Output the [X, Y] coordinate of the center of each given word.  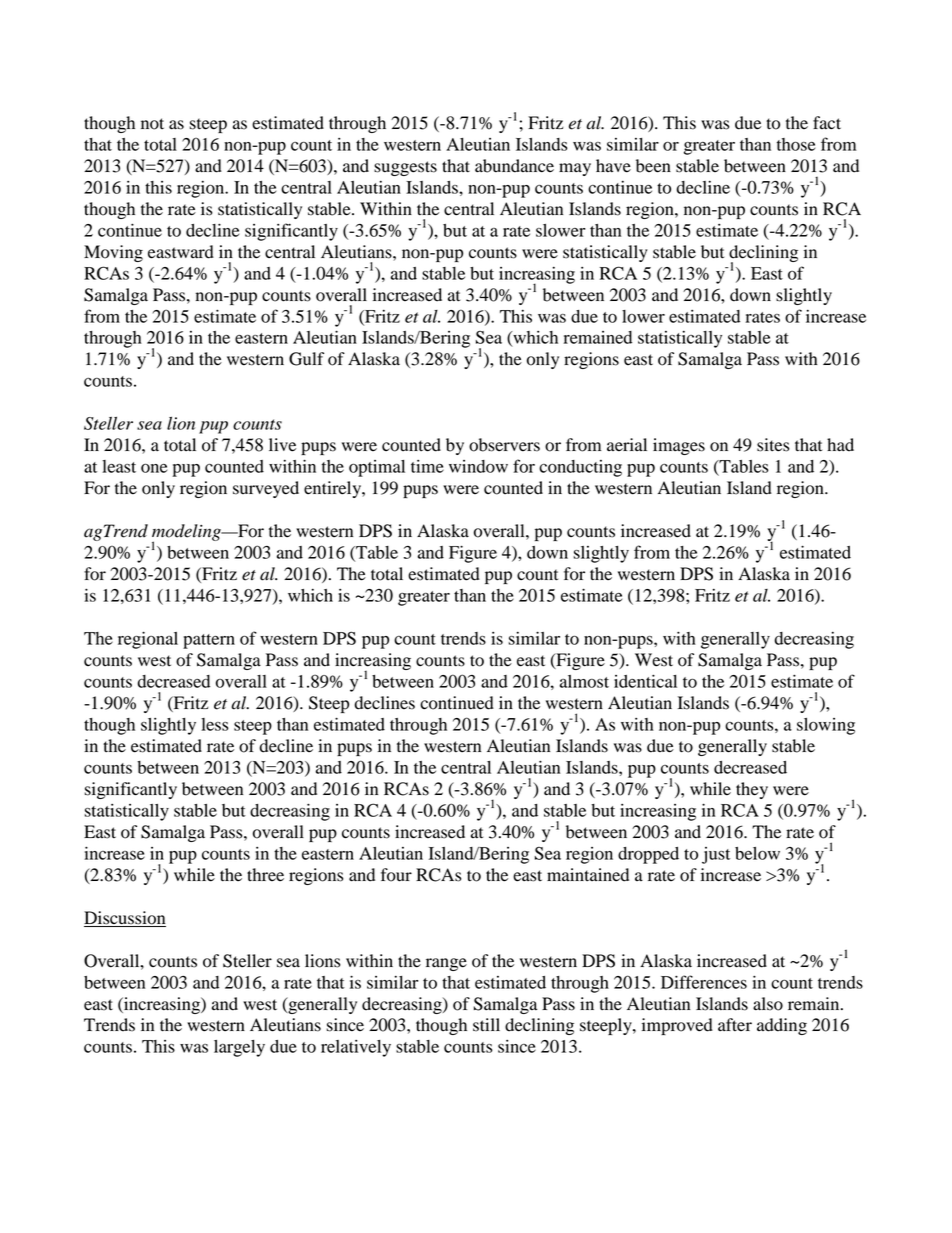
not [152, 124]
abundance [514, 166]
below [757, 853]
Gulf [306, 359]
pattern [209, 641]
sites [773, 445]
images [679, 446]
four [396, 875]
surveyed [266, 489]
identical [645, 681]
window [478, 466]
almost [584, 681]
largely [239, 1048]
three [265, 875]
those [796, 144]
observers [504, 445]
